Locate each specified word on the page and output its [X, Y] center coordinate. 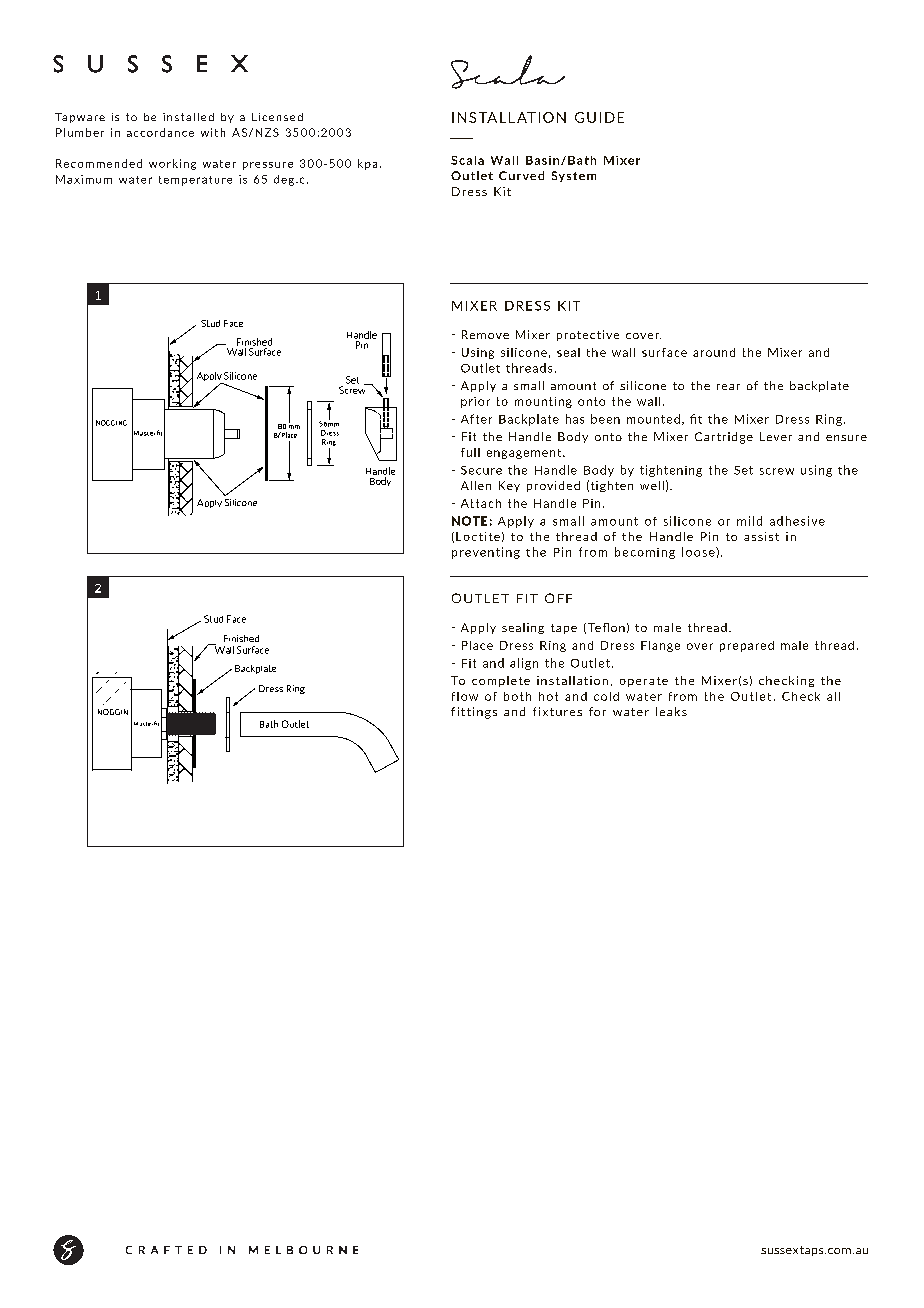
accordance [160, 132]
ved [533, 175]
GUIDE [599, 117]
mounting [543, 402]
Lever [776, 436]
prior [475, 402]
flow [465, 696]
